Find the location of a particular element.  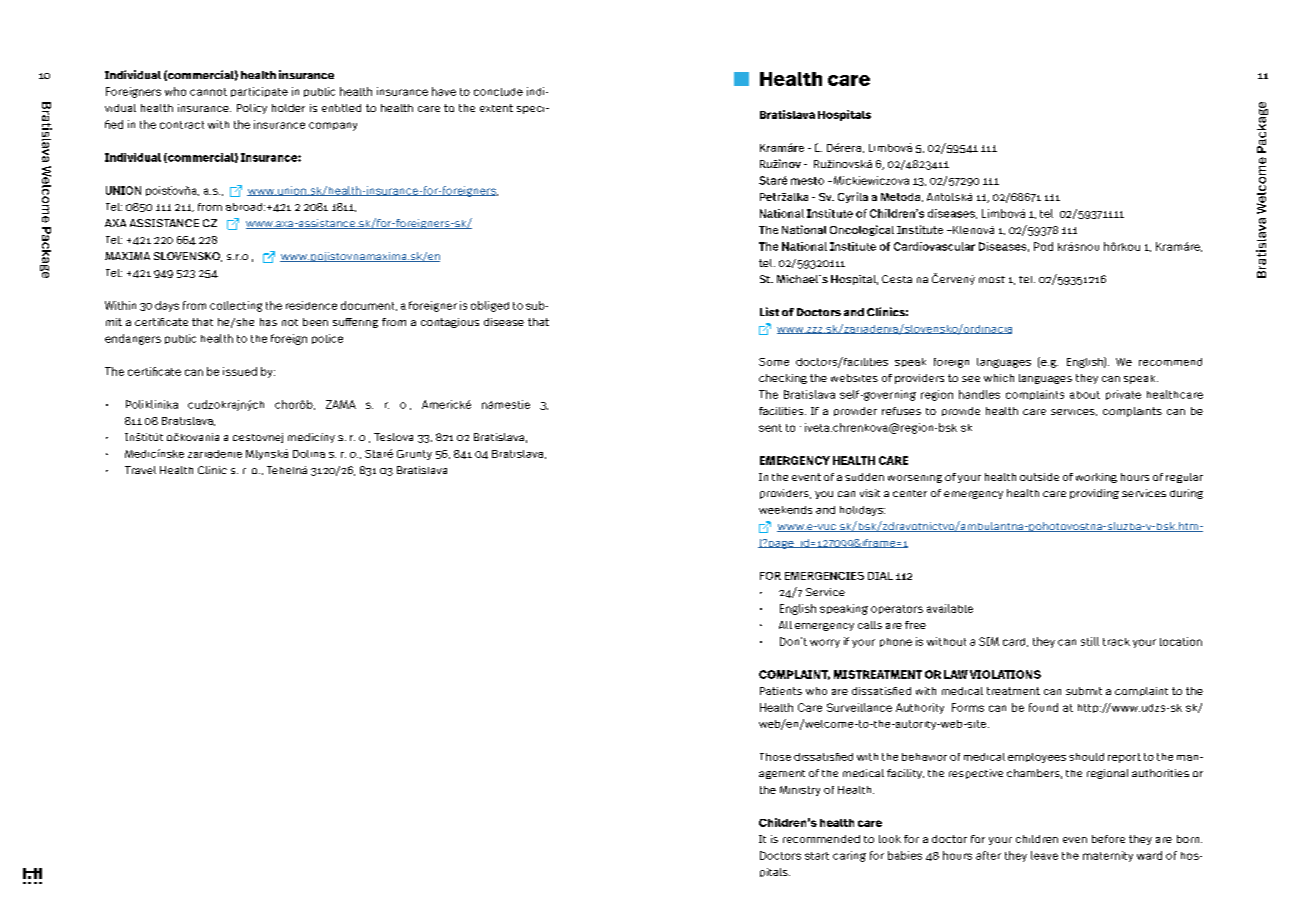

Ministry is located at coordinates (800, 791).
